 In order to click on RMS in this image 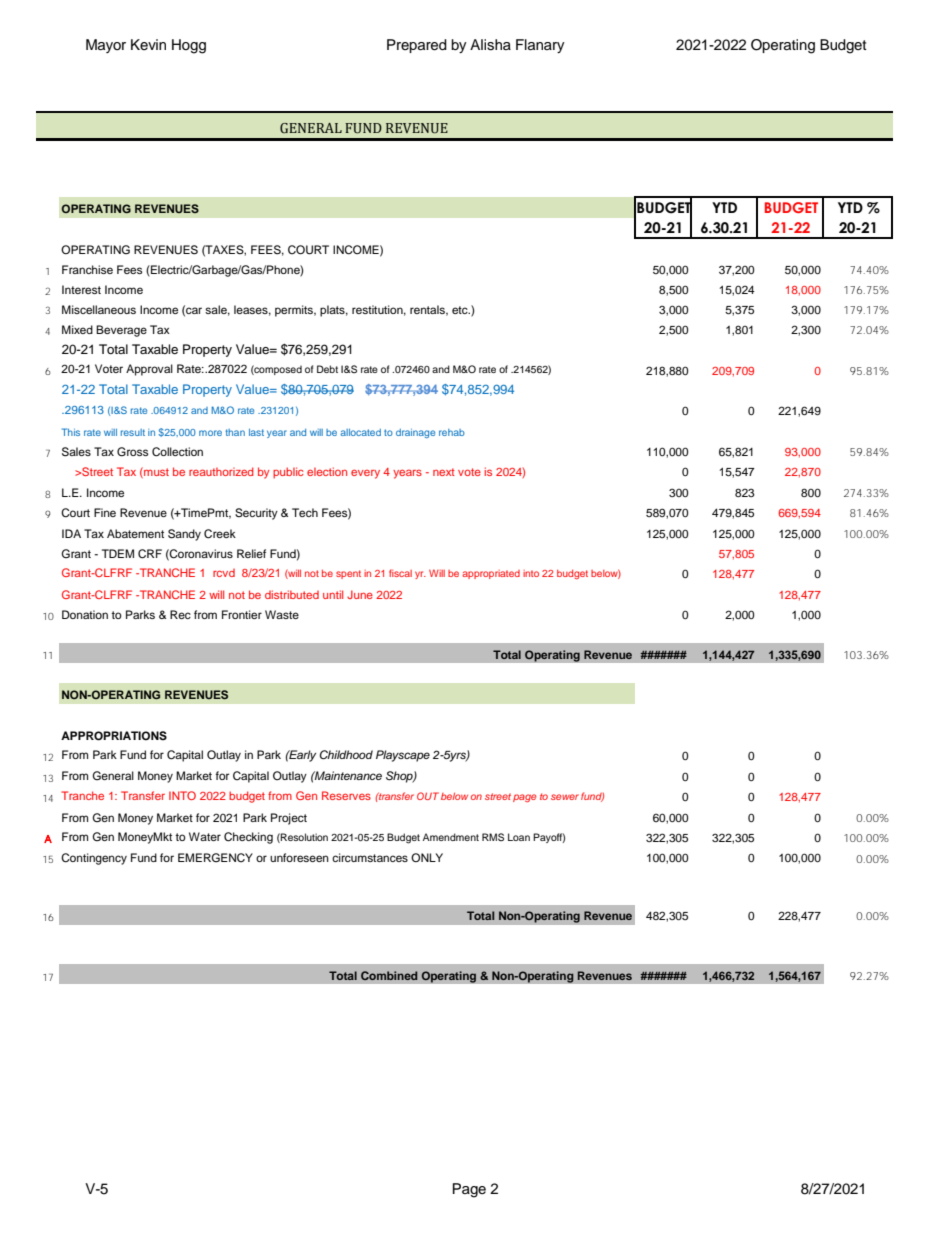, I will do `click(493, 837)`.
